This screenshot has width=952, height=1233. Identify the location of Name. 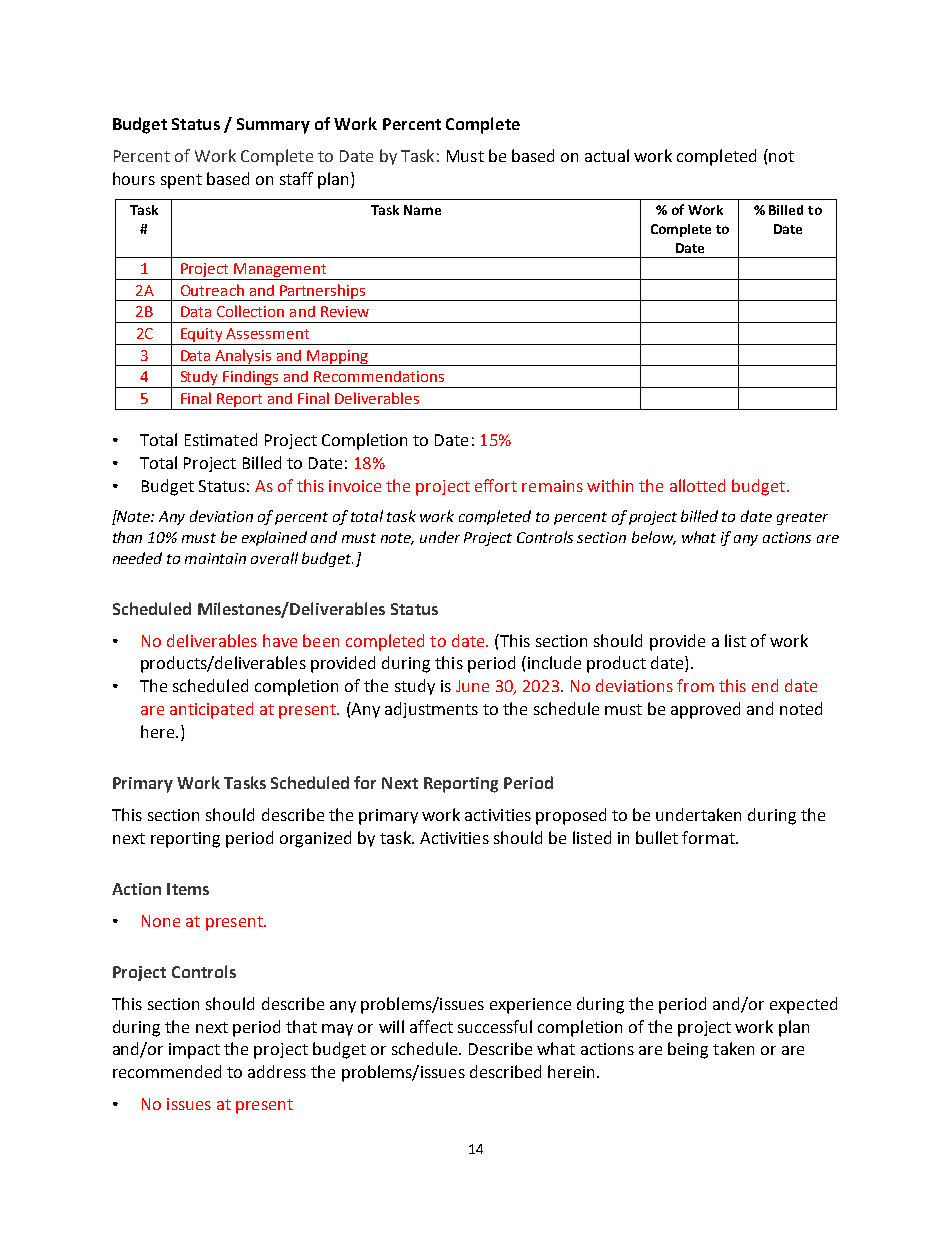
(422, 210).
